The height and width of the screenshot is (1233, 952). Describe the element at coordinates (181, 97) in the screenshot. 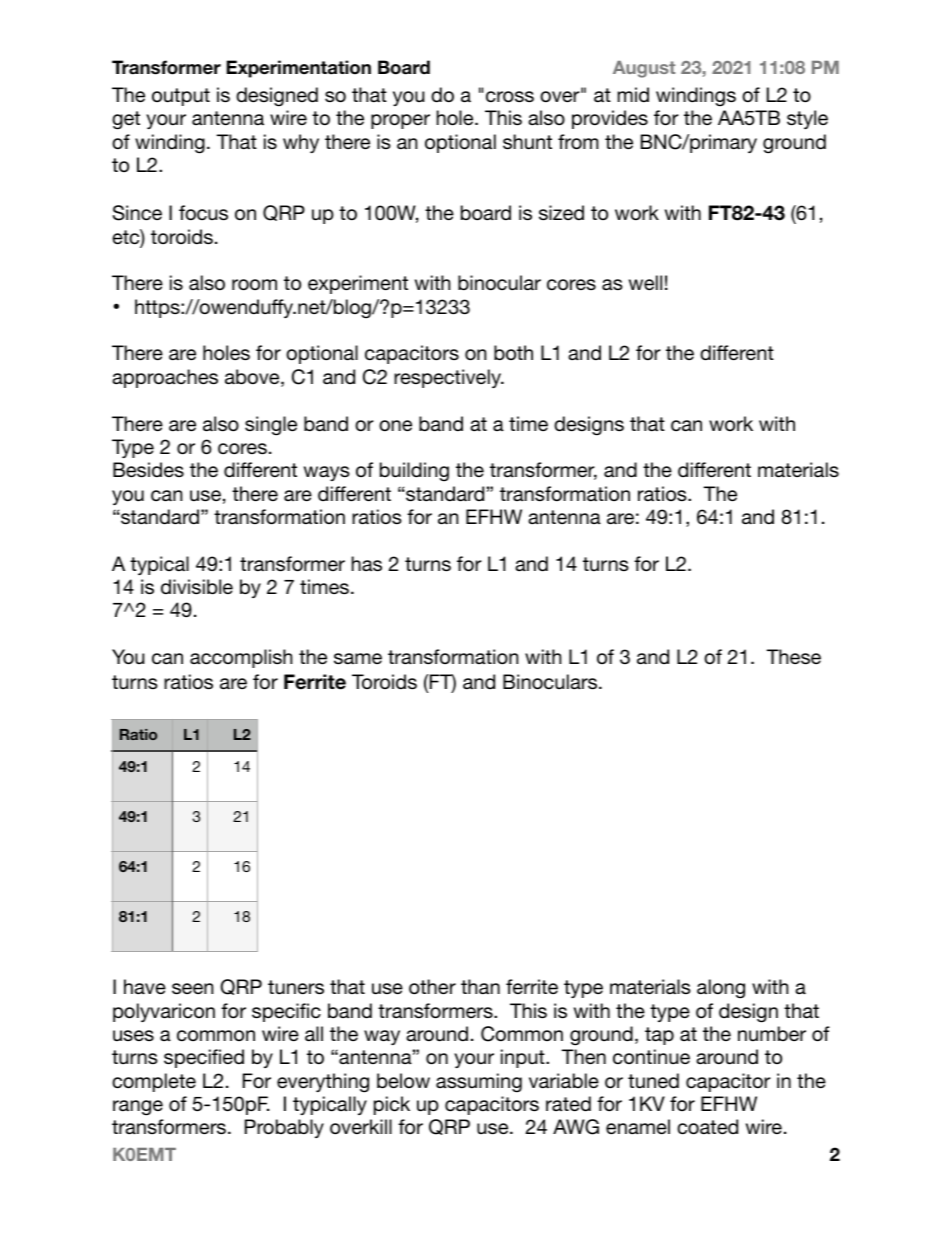

I see `output` at that location.
